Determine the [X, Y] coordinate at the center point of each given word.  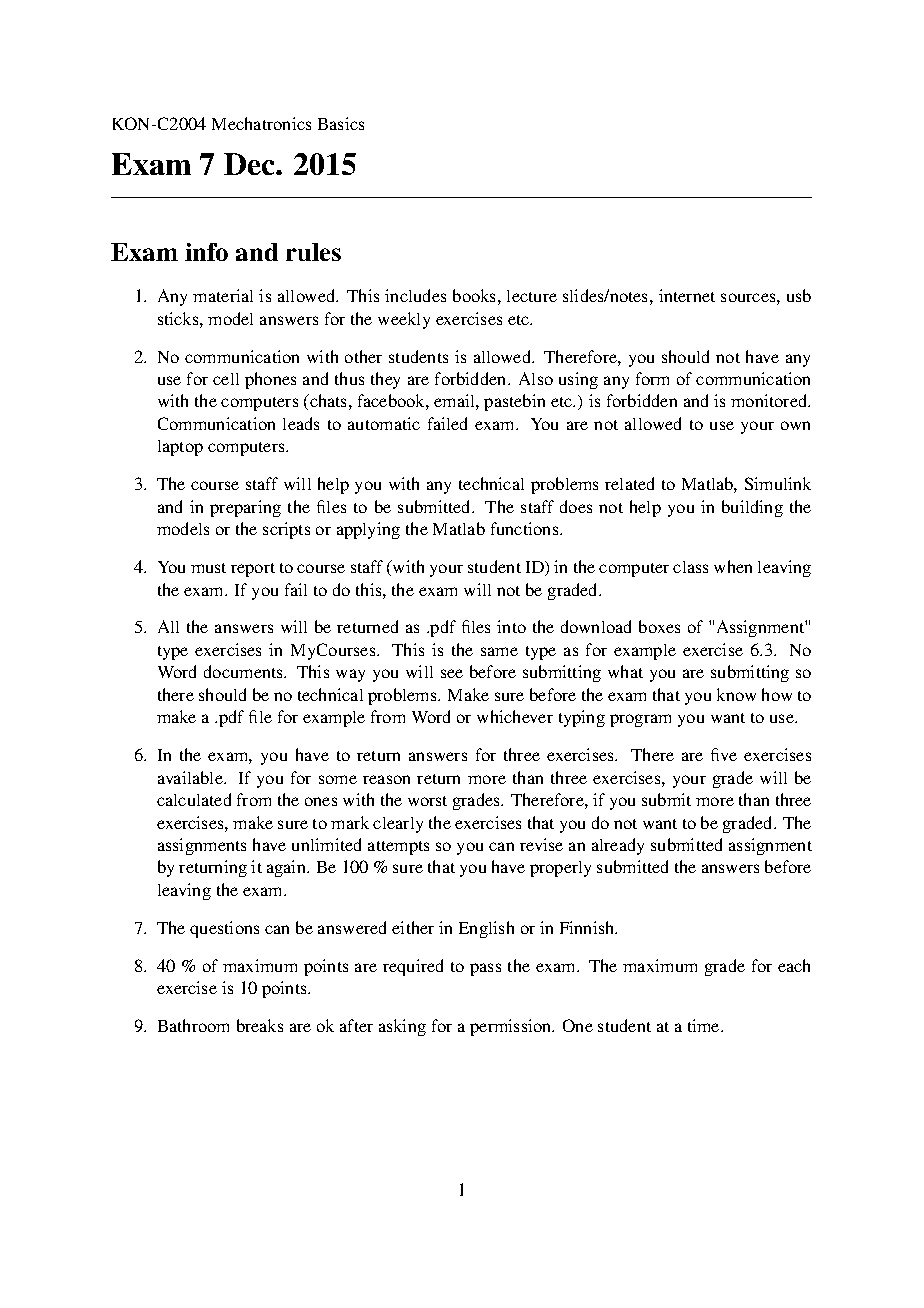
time [705, 1025]
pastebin [514, 402]
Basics [341, 123]
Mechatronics [261, 123]
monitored [770, 400]
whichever [515, 716]
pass [485, 969]
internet [687, 295]
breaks [260, 1025]
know [736, 694]
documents [245, 671]
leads [301, 423]
